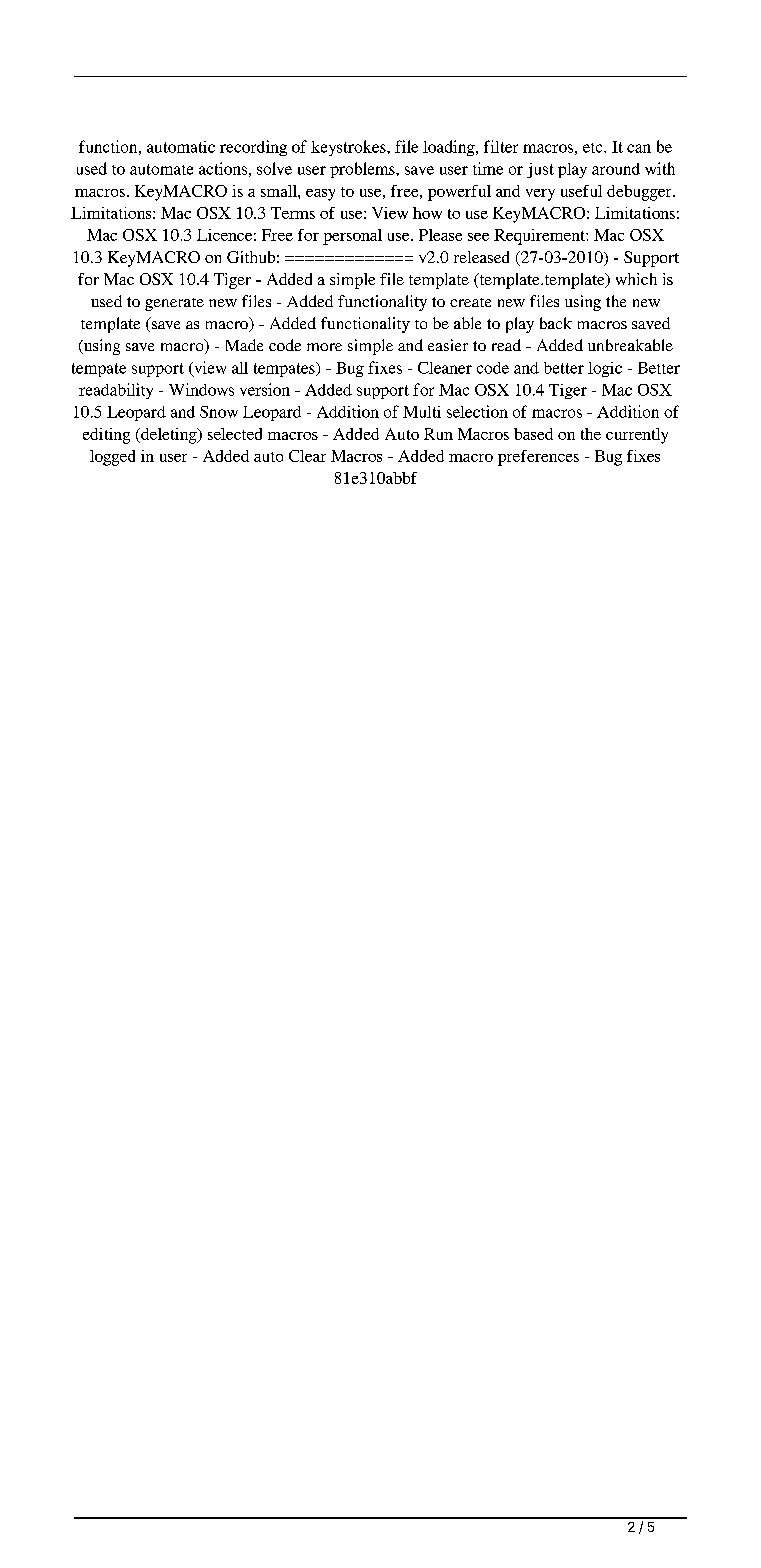  What do you see at coordinates (438, 434) in the screenshot?
I see `Run` at bounding box center [438, 434].
